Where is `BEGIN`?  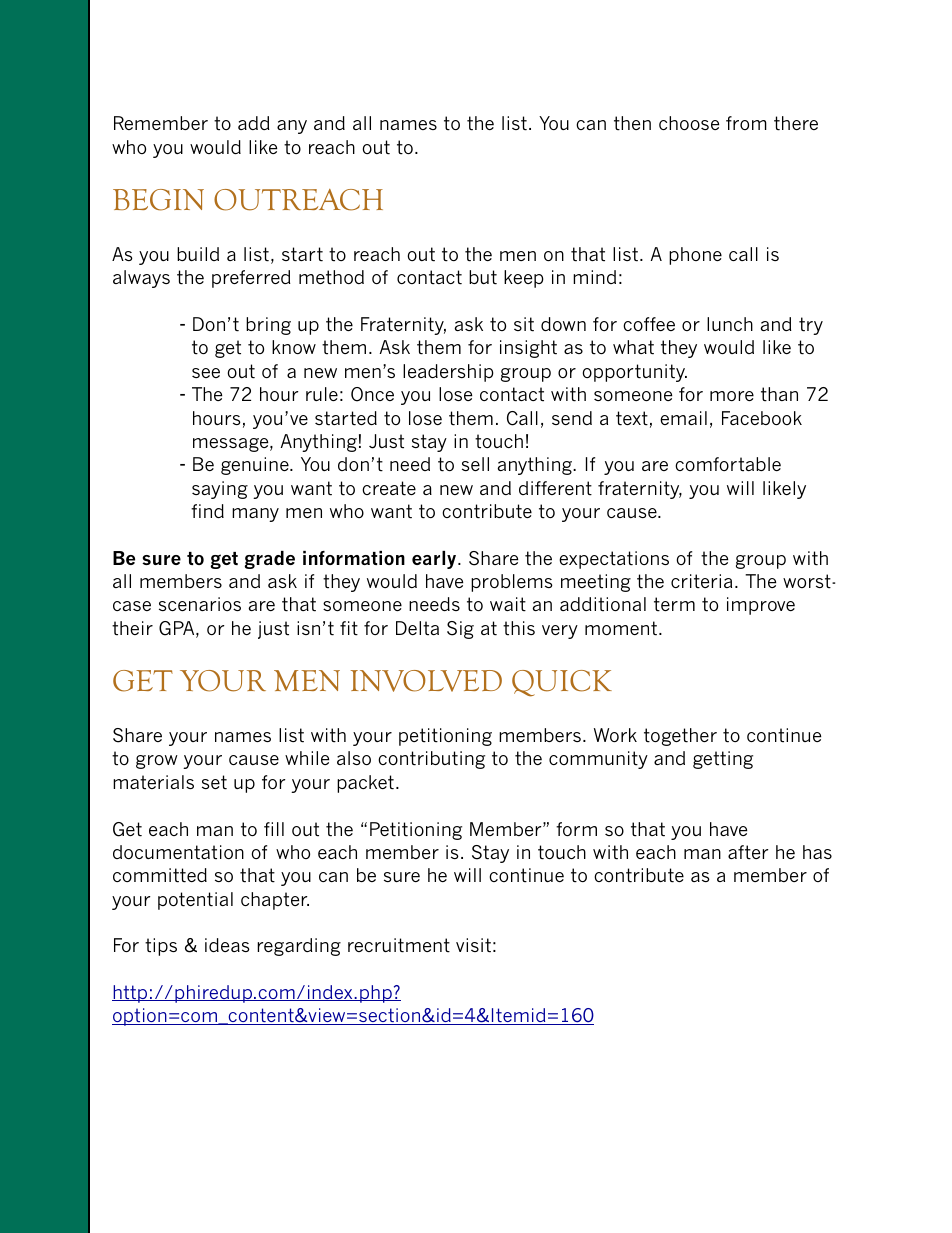 BEGIN is located at coordinates (158, 200).
